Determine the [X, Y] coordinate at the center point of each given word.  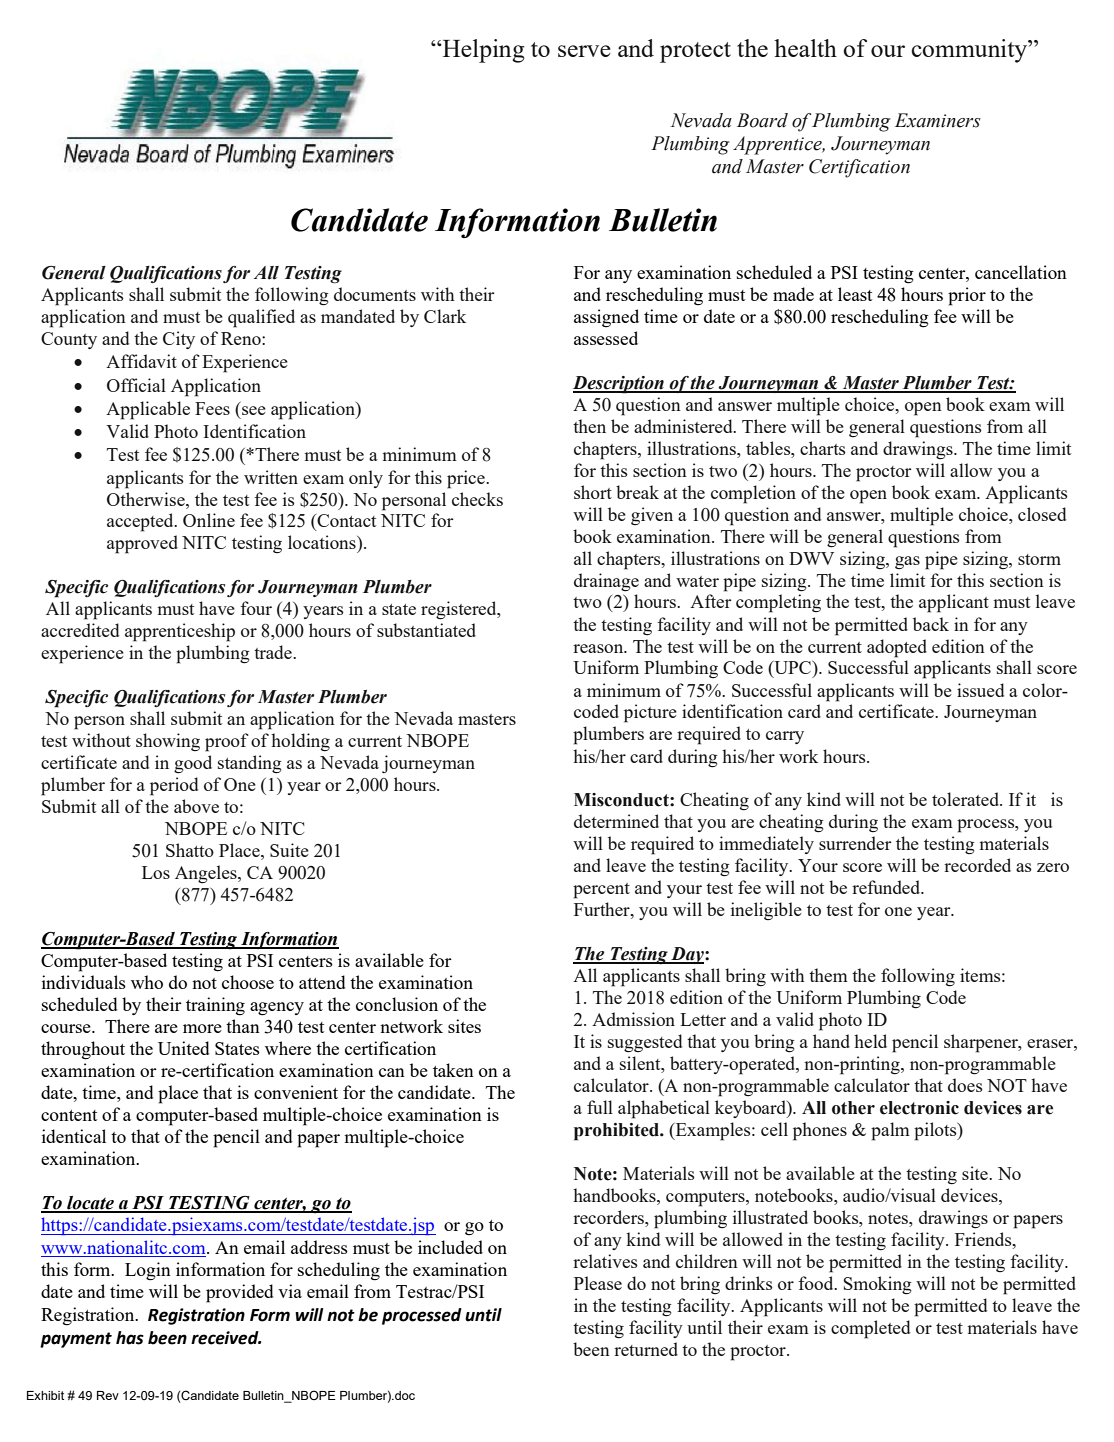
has [130, 1338]
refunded [887, 887]
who [147, 982]
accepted [141, 522]
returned [646, 1349]
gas [907, 562]
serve [584, 51]
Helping [482, 51]
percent [601, 891]
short [593, 492]
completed [870, 1329]
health [805, 48]
